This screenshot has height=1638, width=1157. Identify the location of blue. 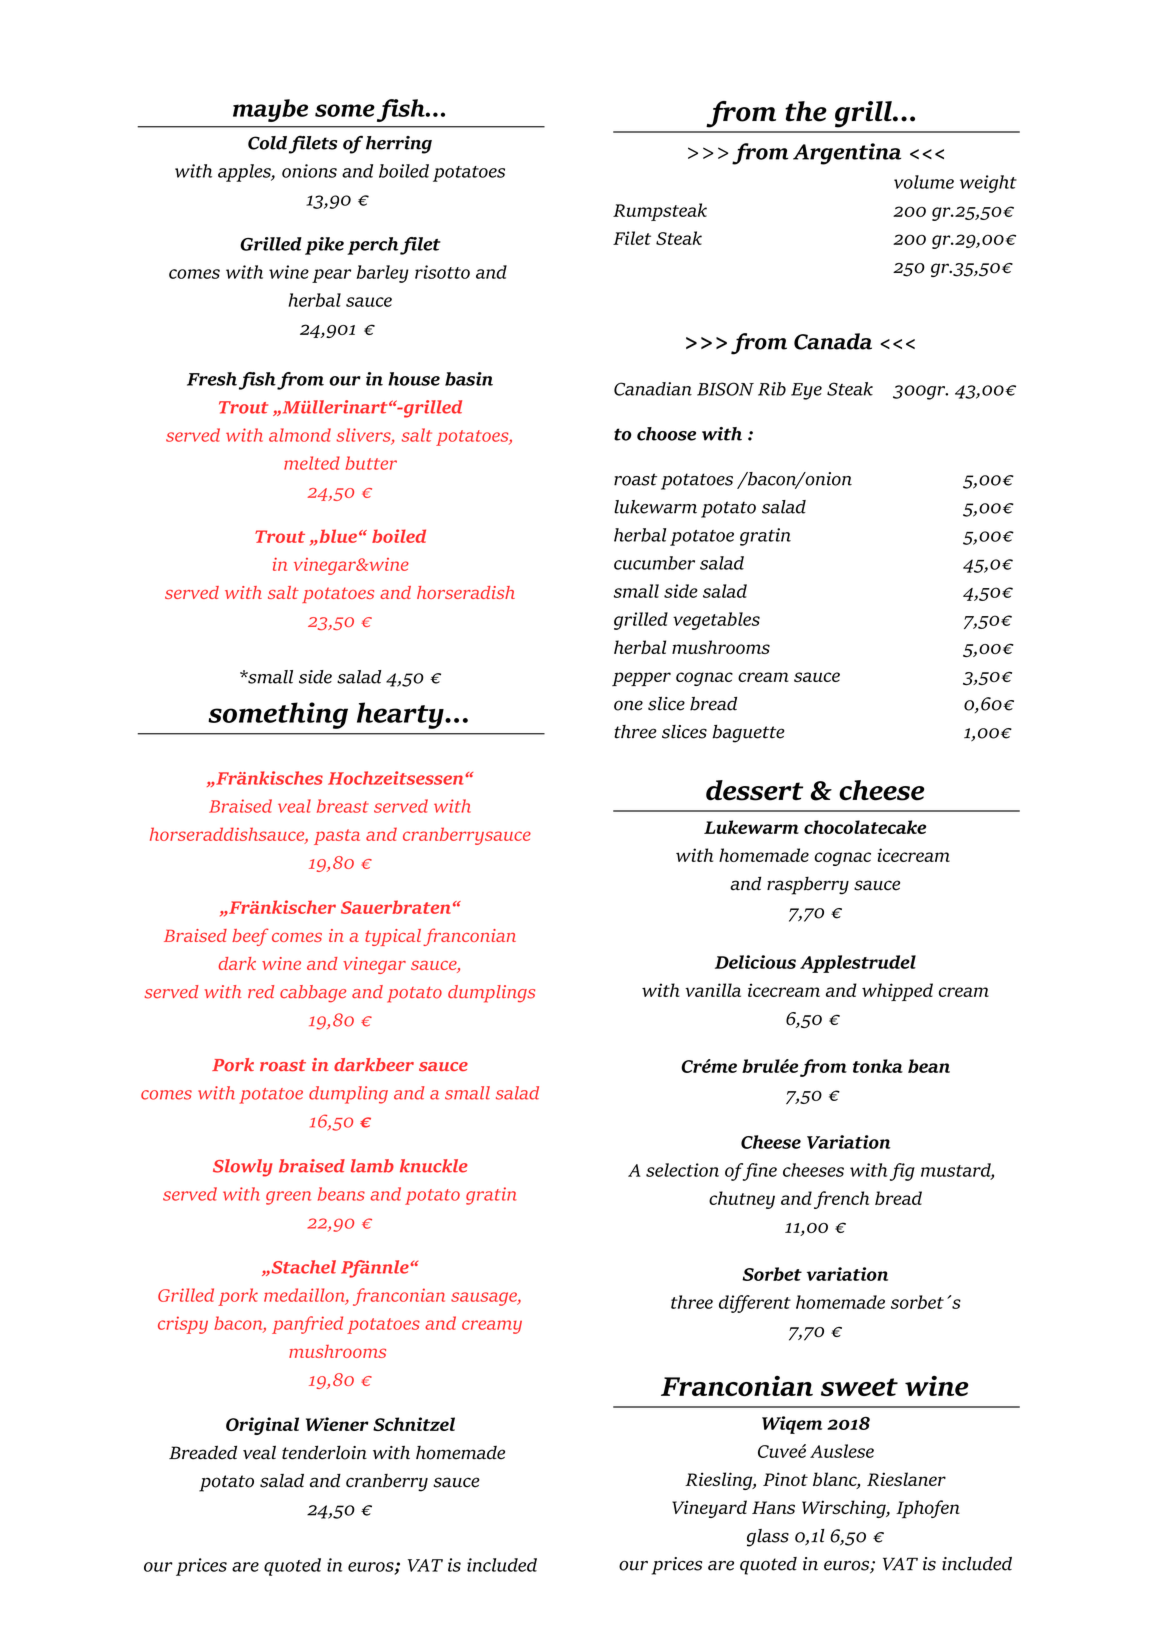
(337, 536).
